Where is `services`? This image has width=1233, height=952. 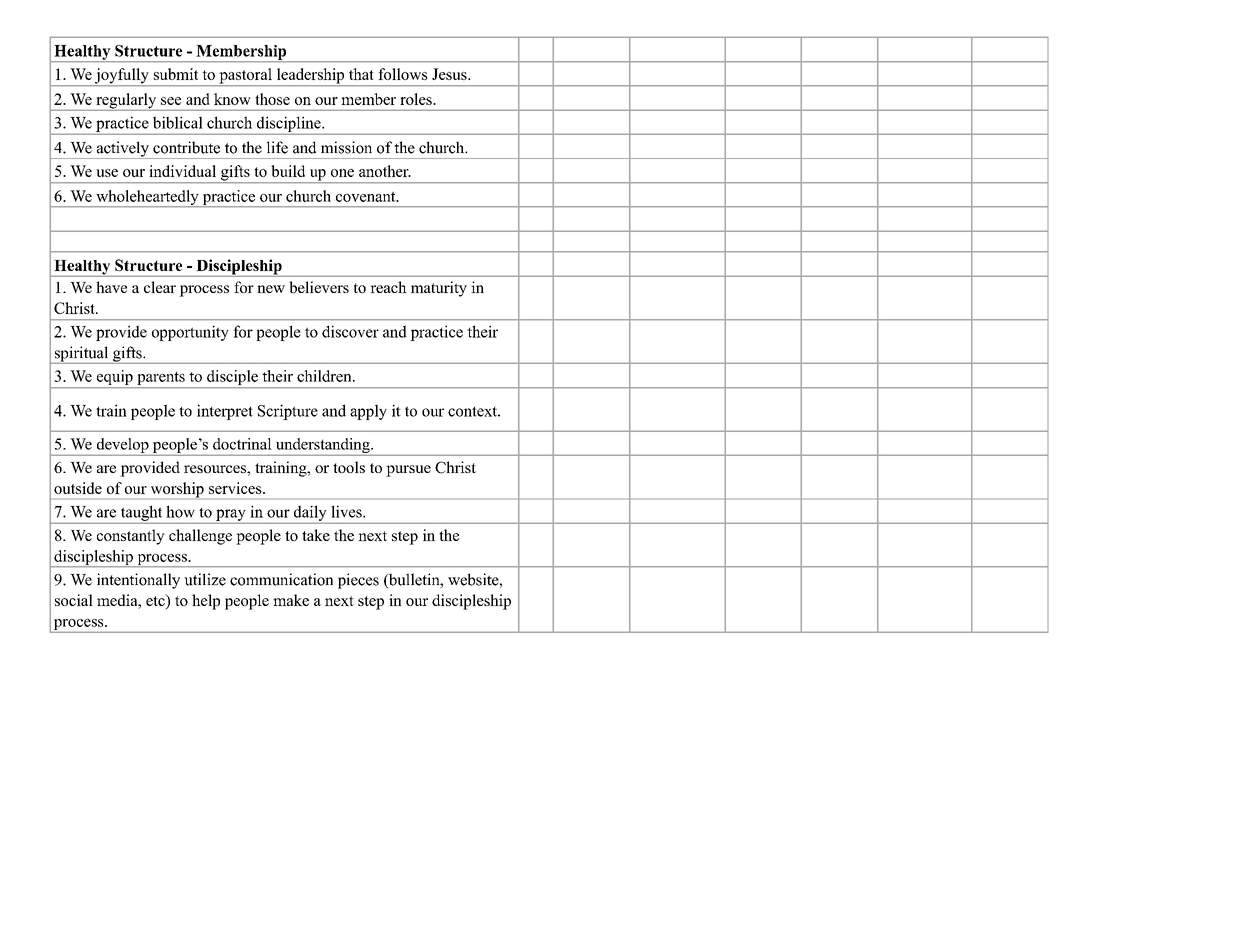 services is located at coordinates (236, 488).
